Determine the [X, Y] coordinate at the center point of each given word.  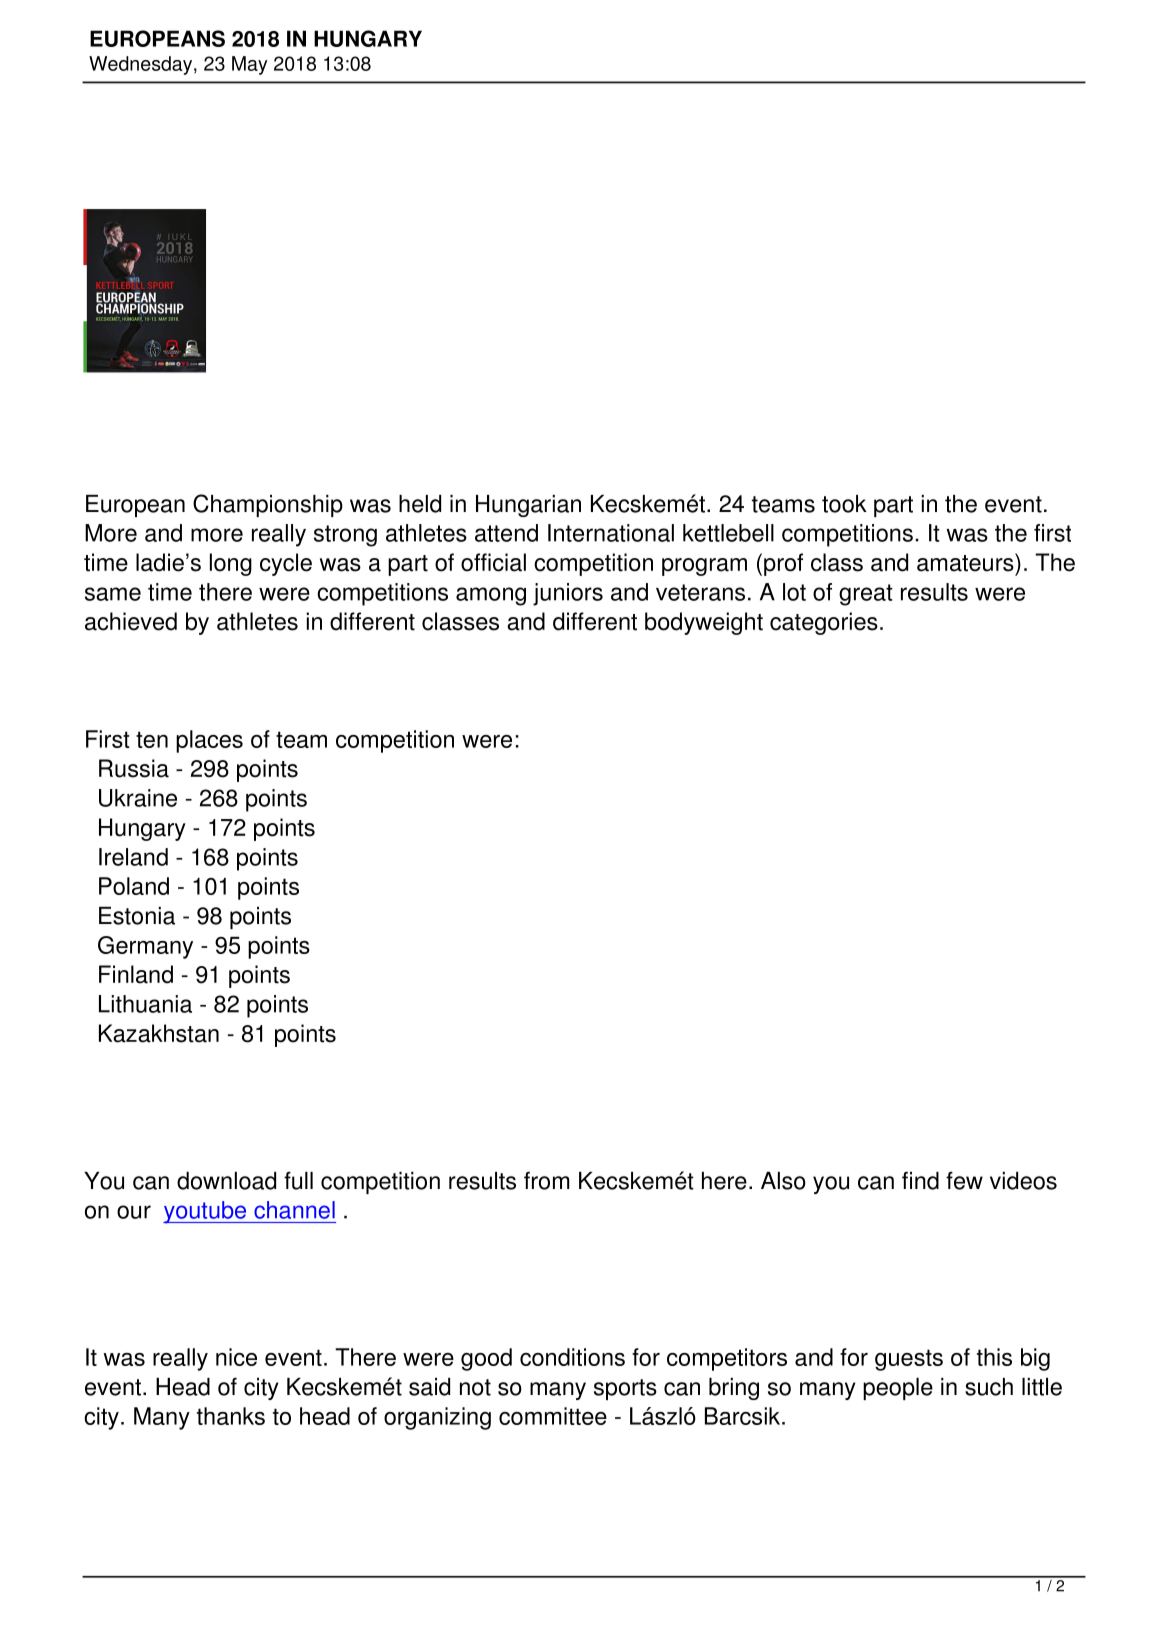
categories [824, 623]
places [209, 741]
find [920, 1180]
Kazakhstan [159, 1033]
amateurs [966, 562]
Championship [268, 505]
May [249, 65]
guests [909, 1360]
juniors [568, 594]
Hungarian [528, 506]
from [546, 1180]
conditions [572, 1357]
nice [236, 1357]
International [611, 533]
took [844, 504]
